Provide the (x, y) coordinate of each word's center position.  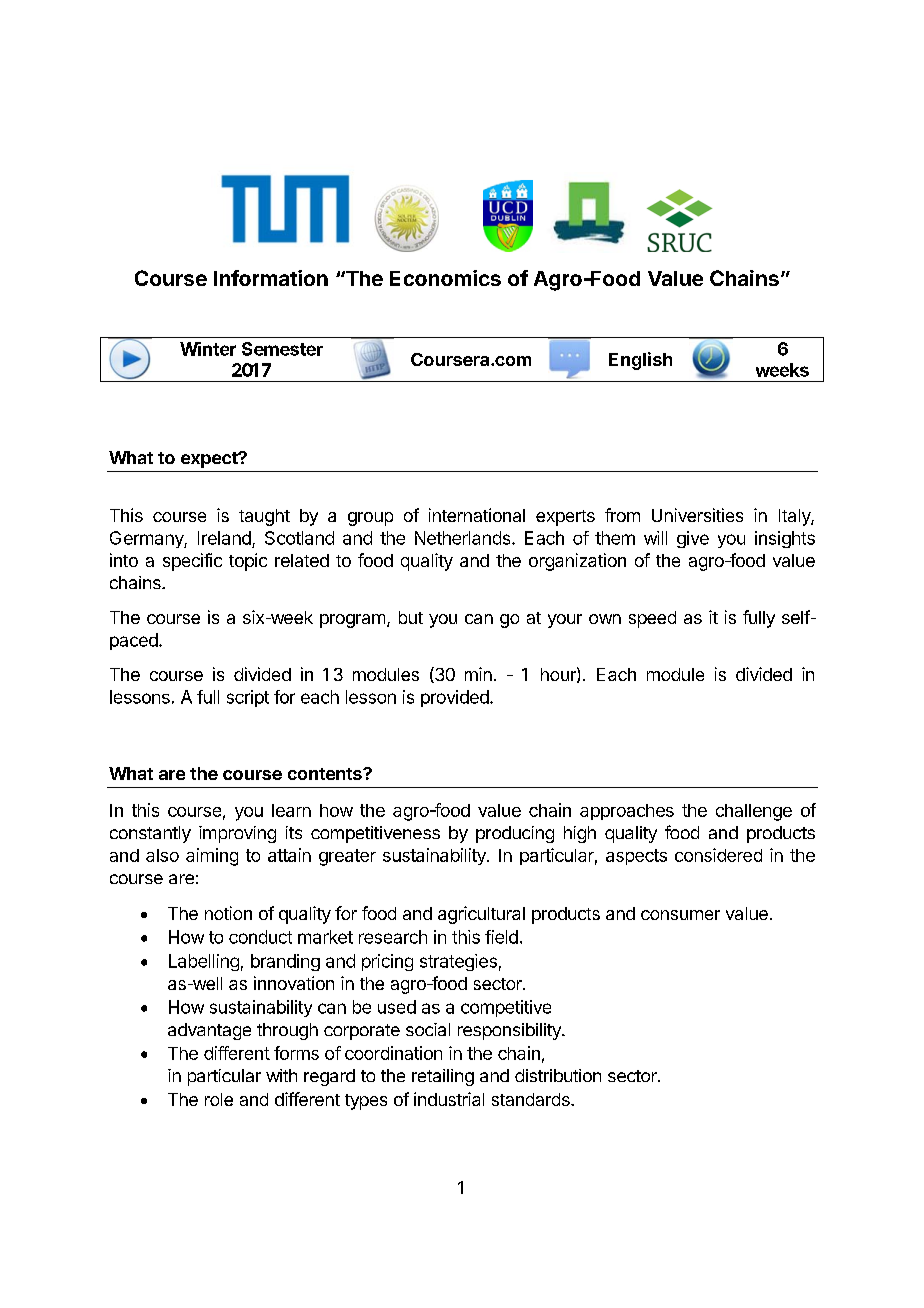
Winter (208, 349)
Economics (445, 278)
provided (456, 698)
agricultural (481, 915)
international (477, 515)
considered (718, 855)
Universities (697, 515)
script (248, 698)
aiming (212, 857)
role (219, 1099)
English (640, 361)
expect (210, 460)
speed (652, 619)
